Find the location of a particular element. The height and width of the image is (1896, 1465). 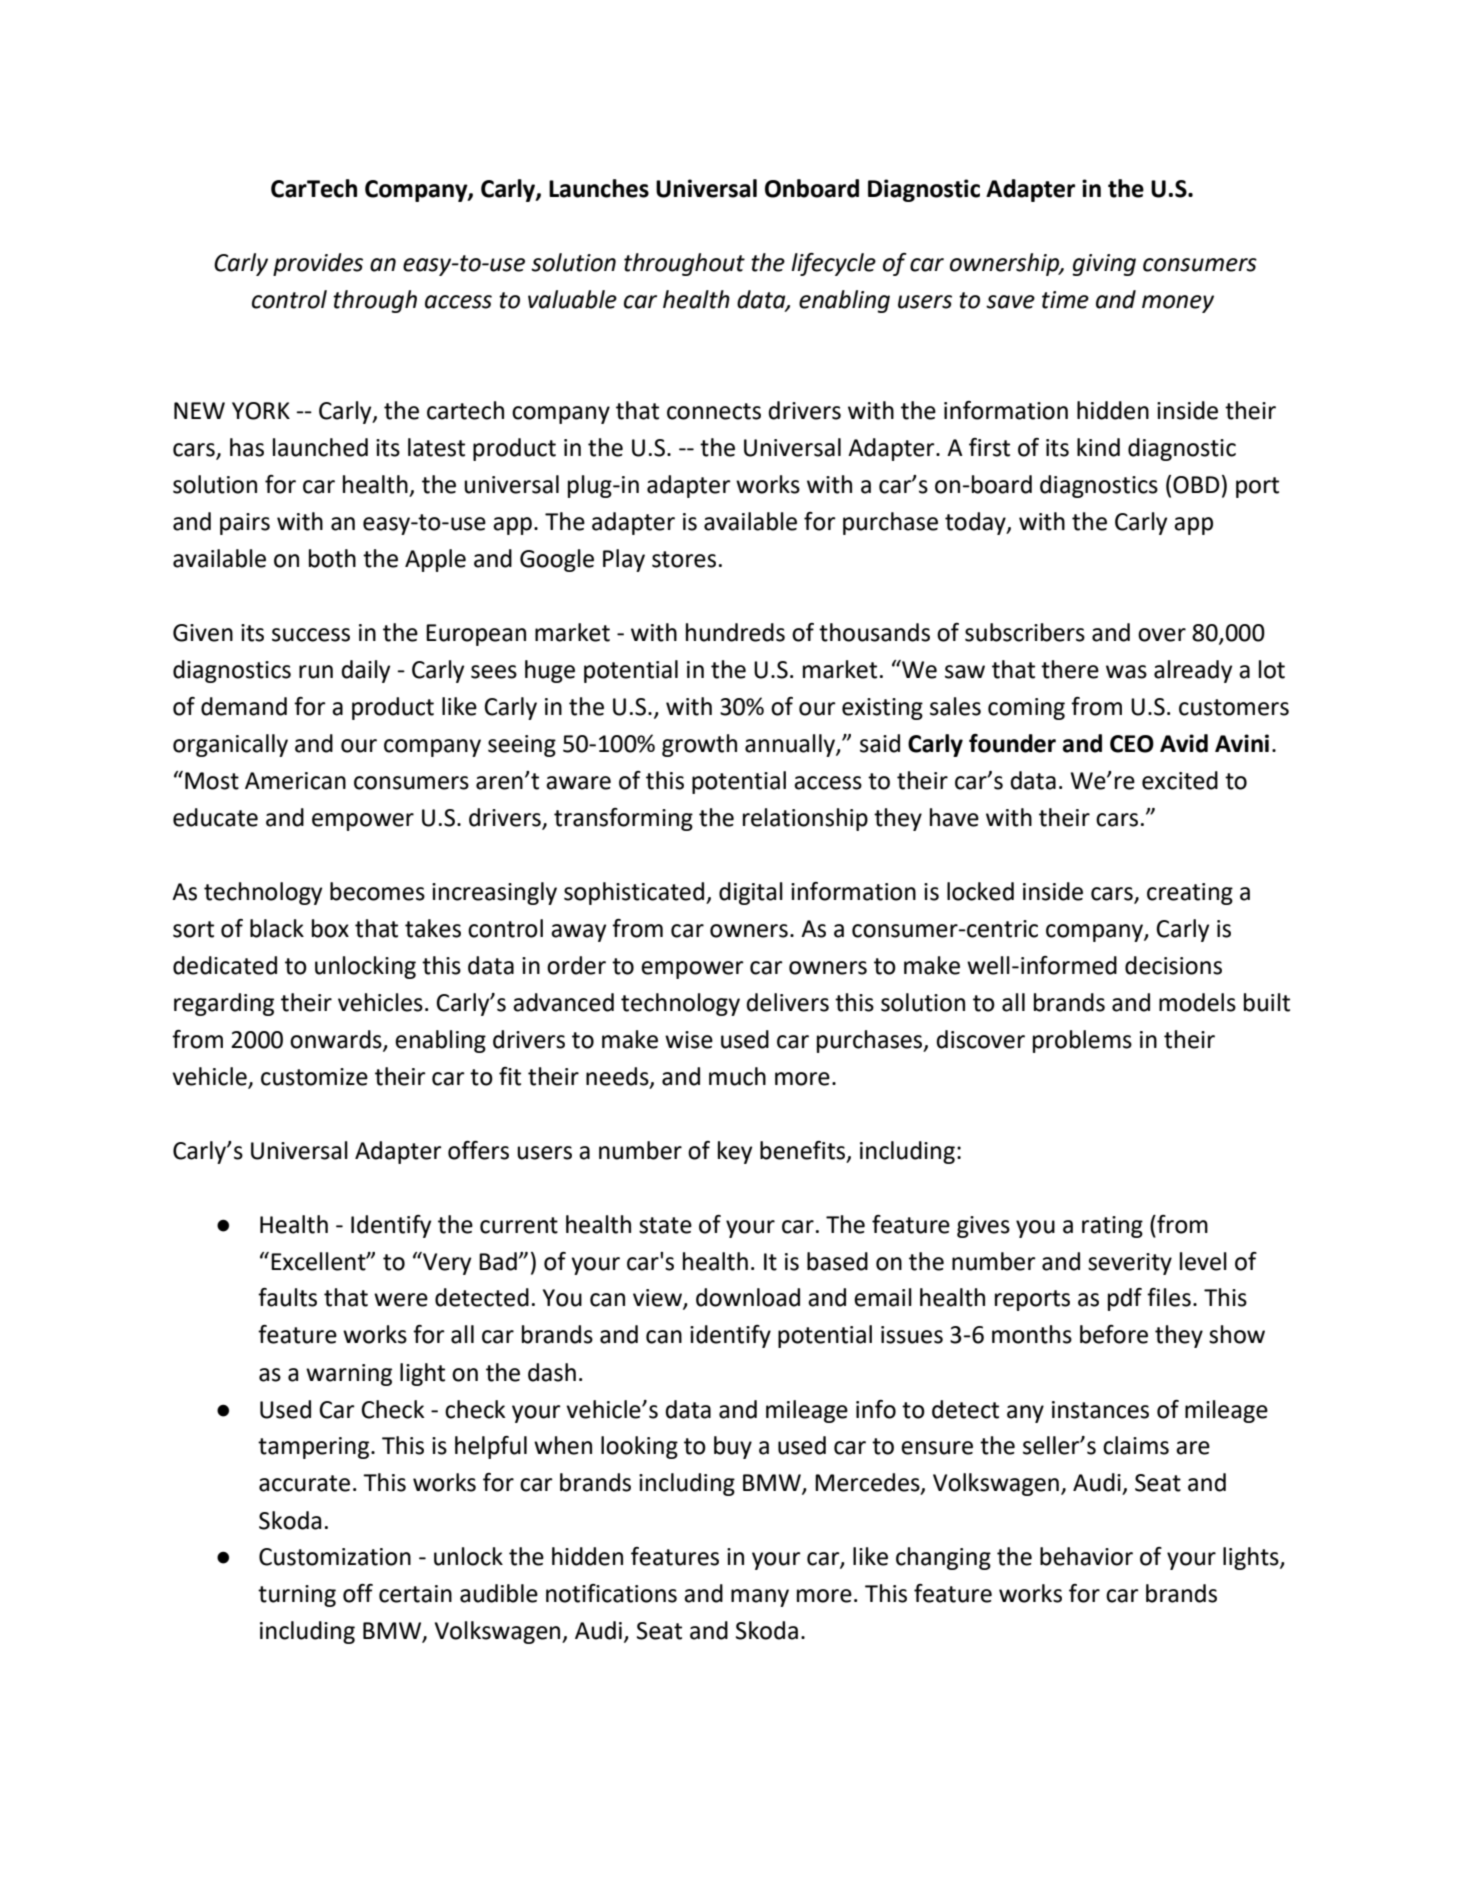

Customization is located at coordinates (335, 1557).
